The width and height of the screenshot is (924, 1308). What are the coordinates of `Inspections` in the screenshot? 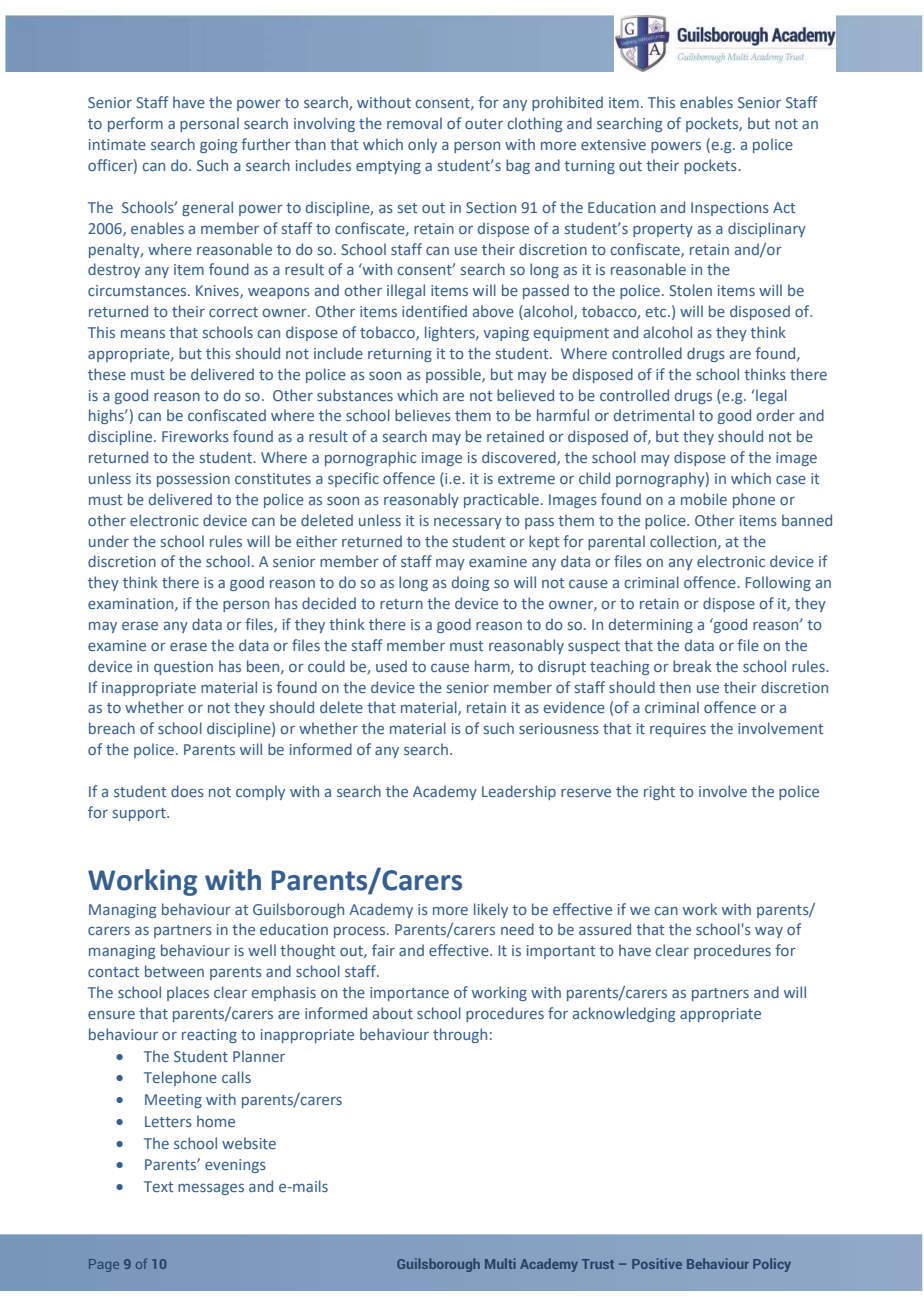 It's located at (730, 209).
